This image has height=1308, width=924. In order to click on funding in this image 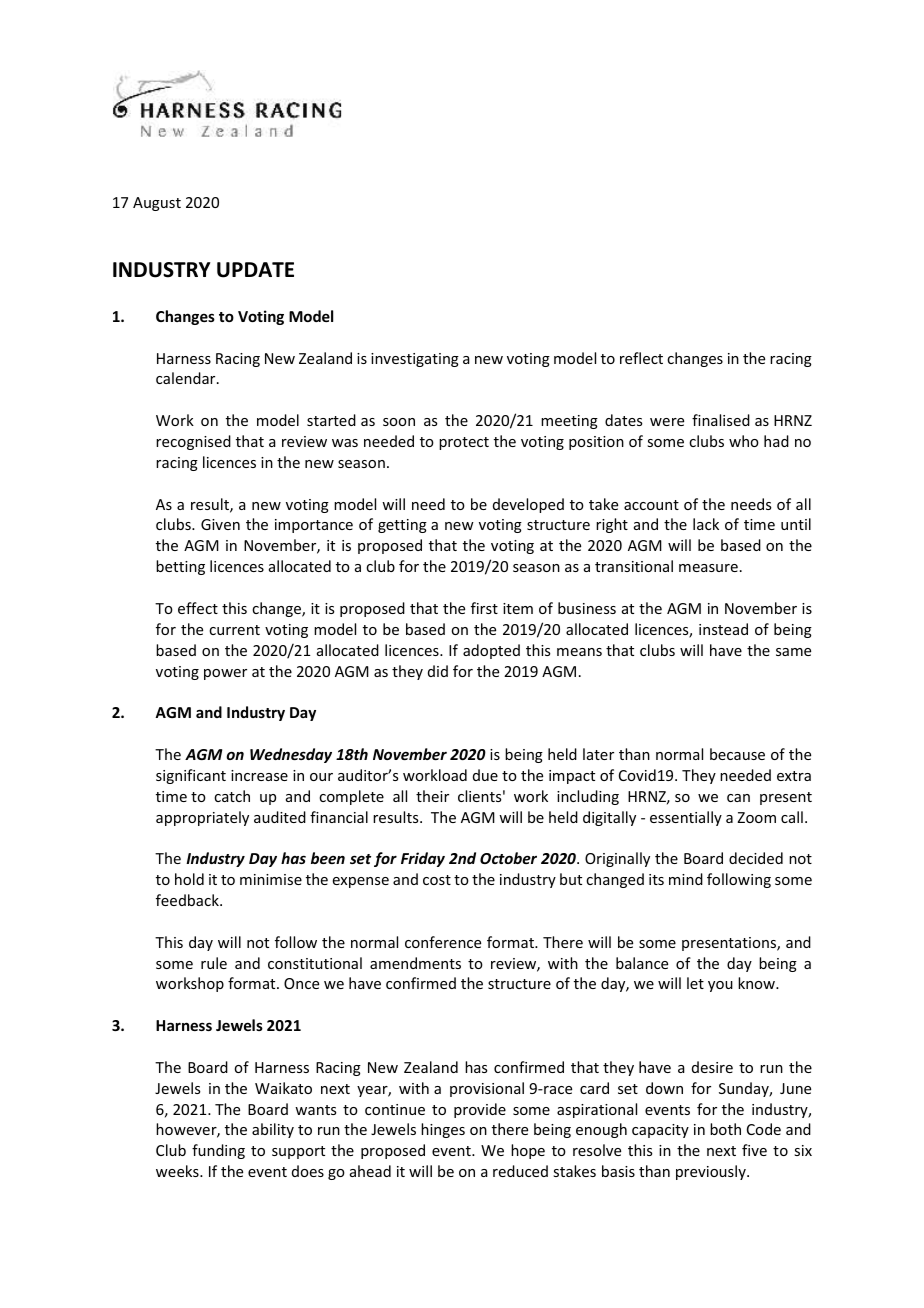, I will do `click(218, 1151)`.
